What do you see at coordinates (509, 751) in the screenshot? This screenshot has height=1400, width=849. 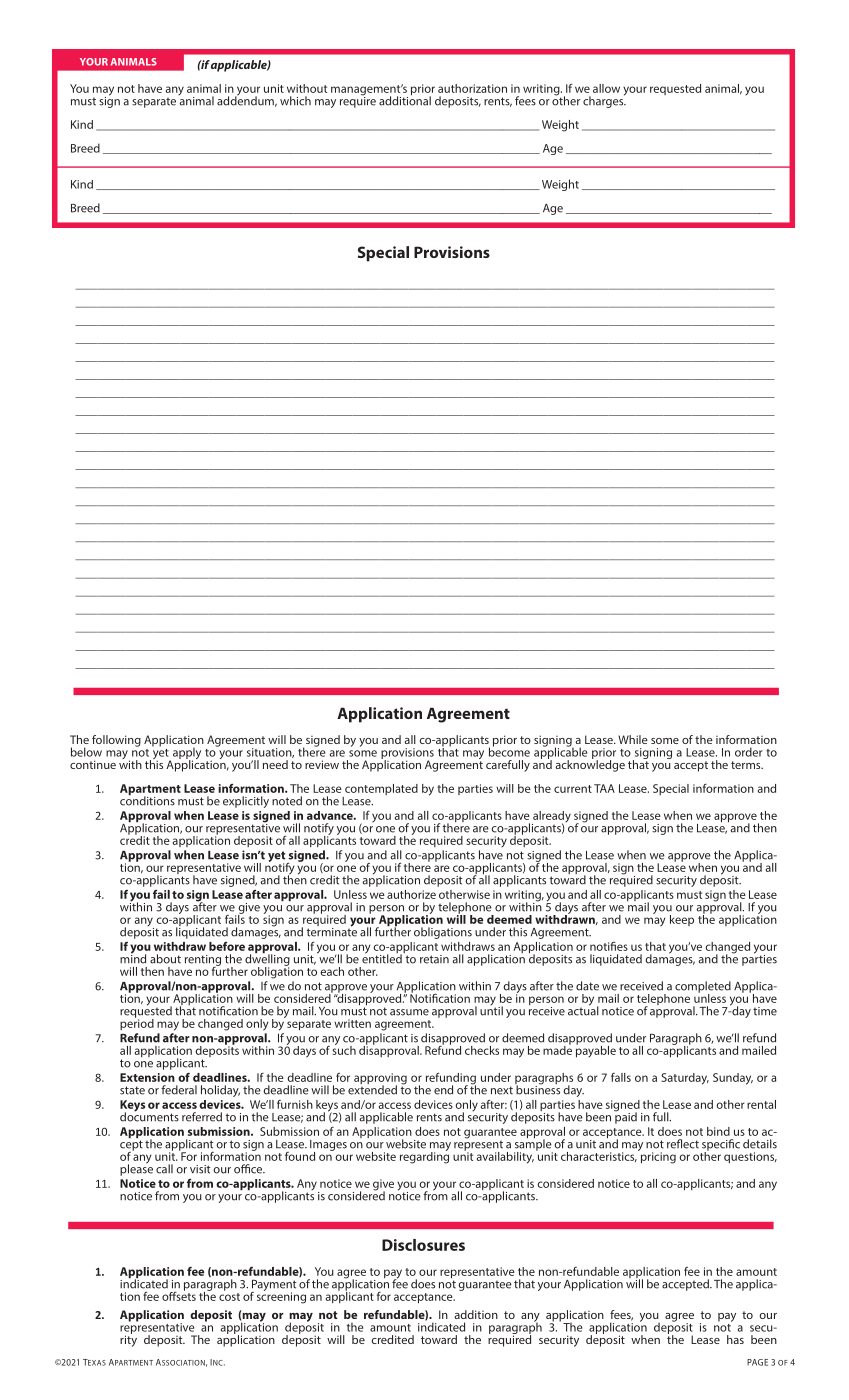 I see `become` at bounding box center [509, 751].
